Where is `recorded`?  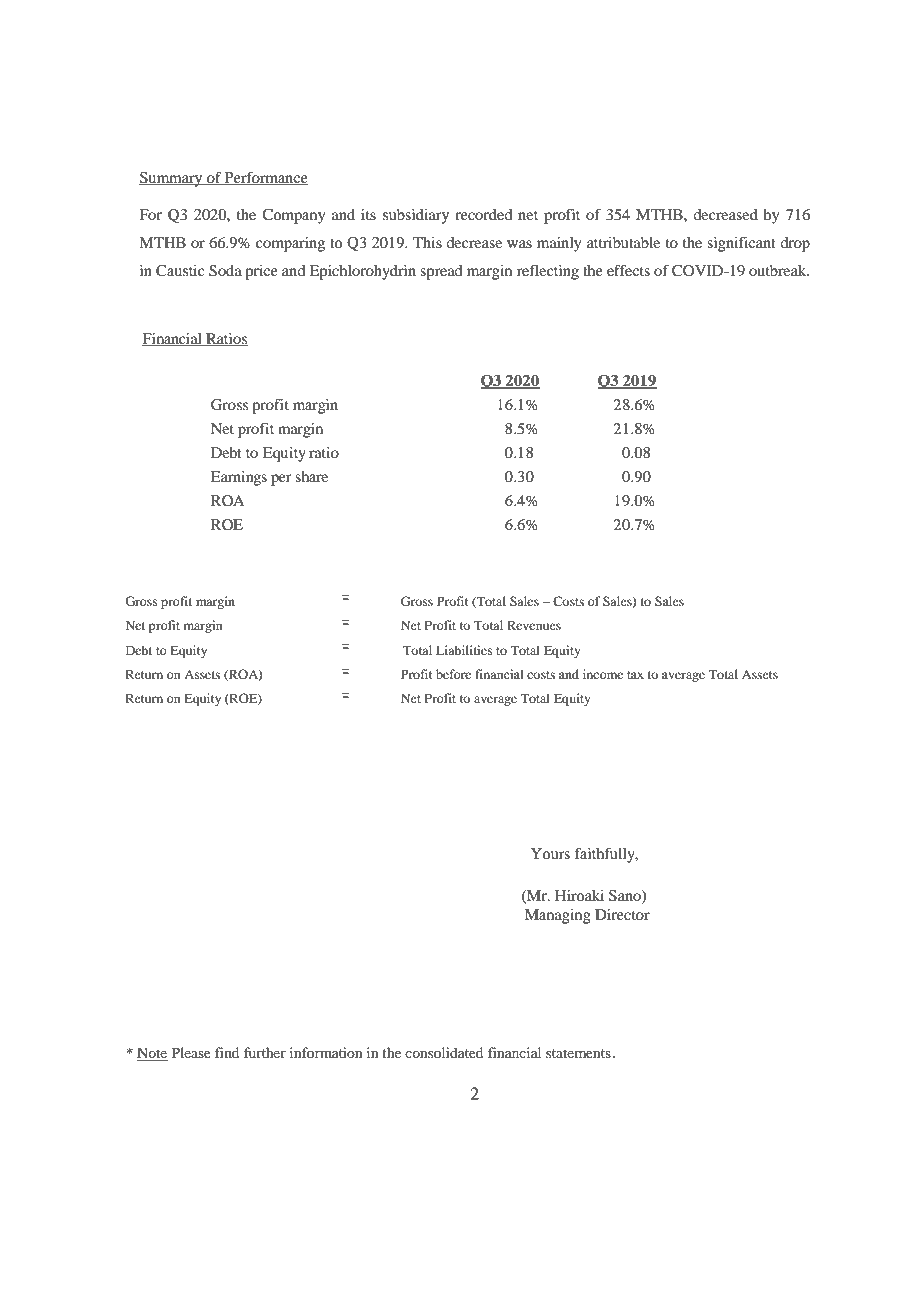 recorded is located at coordinates (483, 214).
